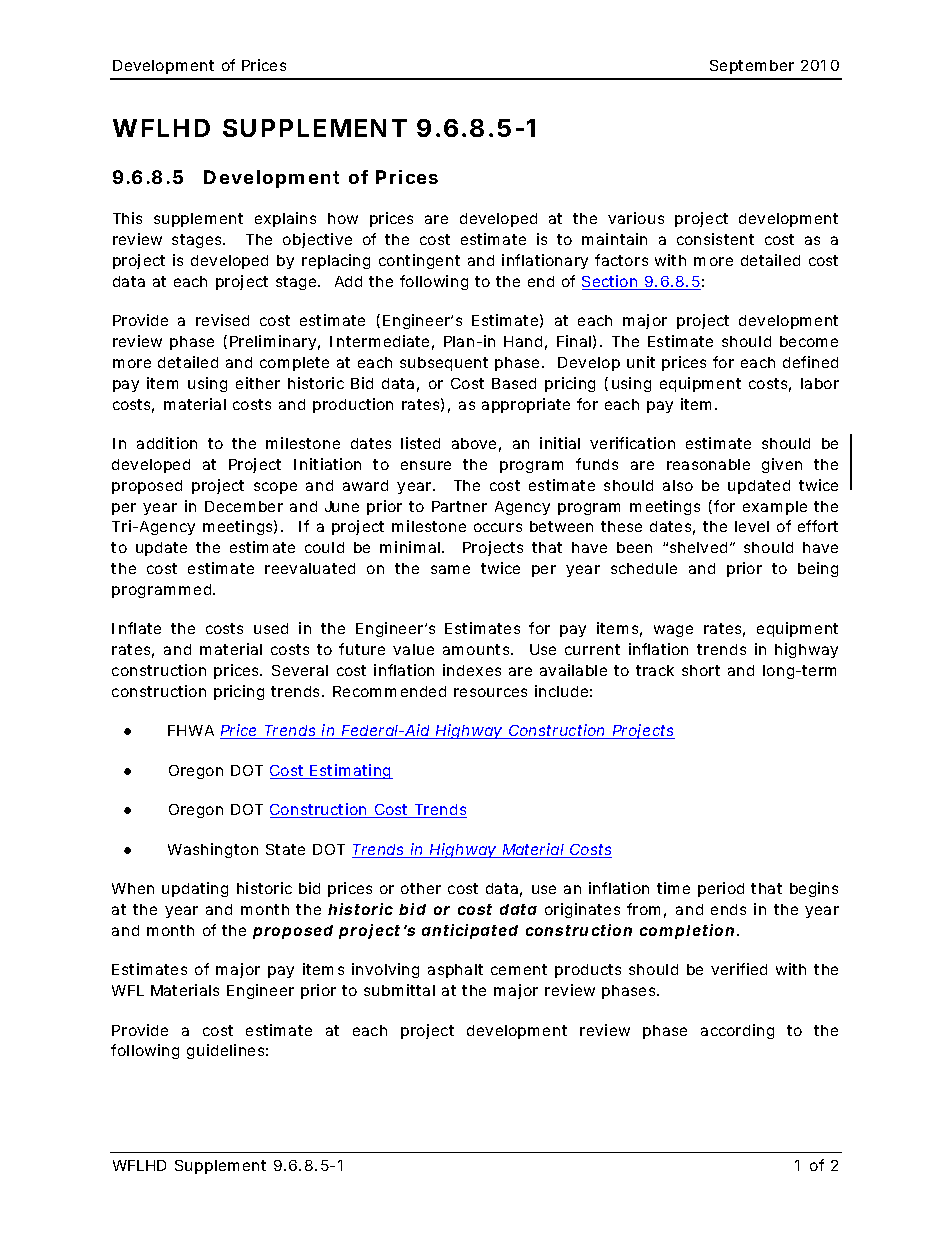 The height and width of the document is (1233, 952). What do you see at coordinates (271, 628) in the document?
I see `used` at bounding box center [271, 628].
